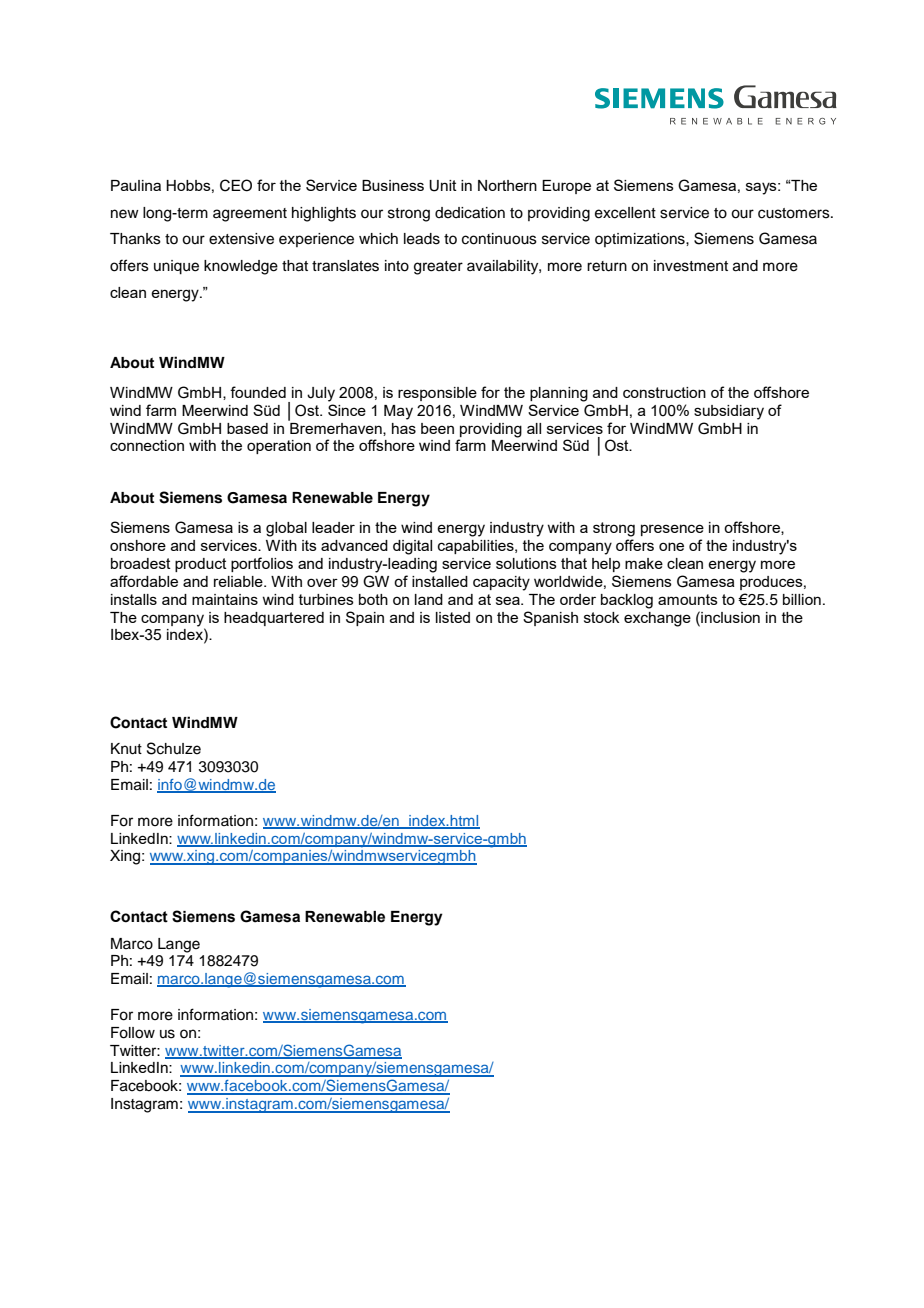 Image resolution: width=924 pixels, height=1308 pixels. What do you see at coordinates (225, 599) in the document?
I see `maintains` at bounding box center [225, 599].
